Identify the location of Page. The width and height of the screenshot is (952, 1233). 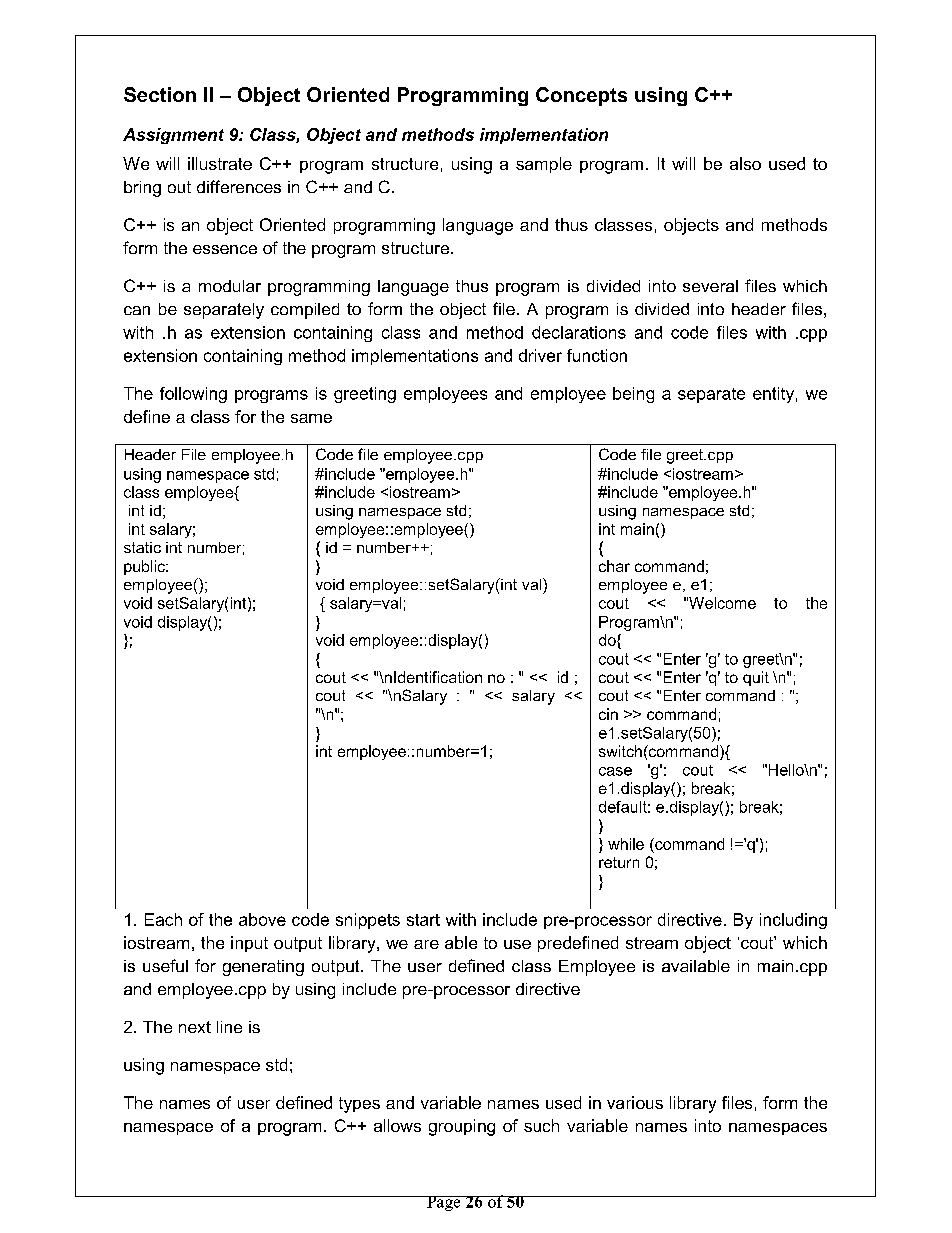
(444, 1203).
